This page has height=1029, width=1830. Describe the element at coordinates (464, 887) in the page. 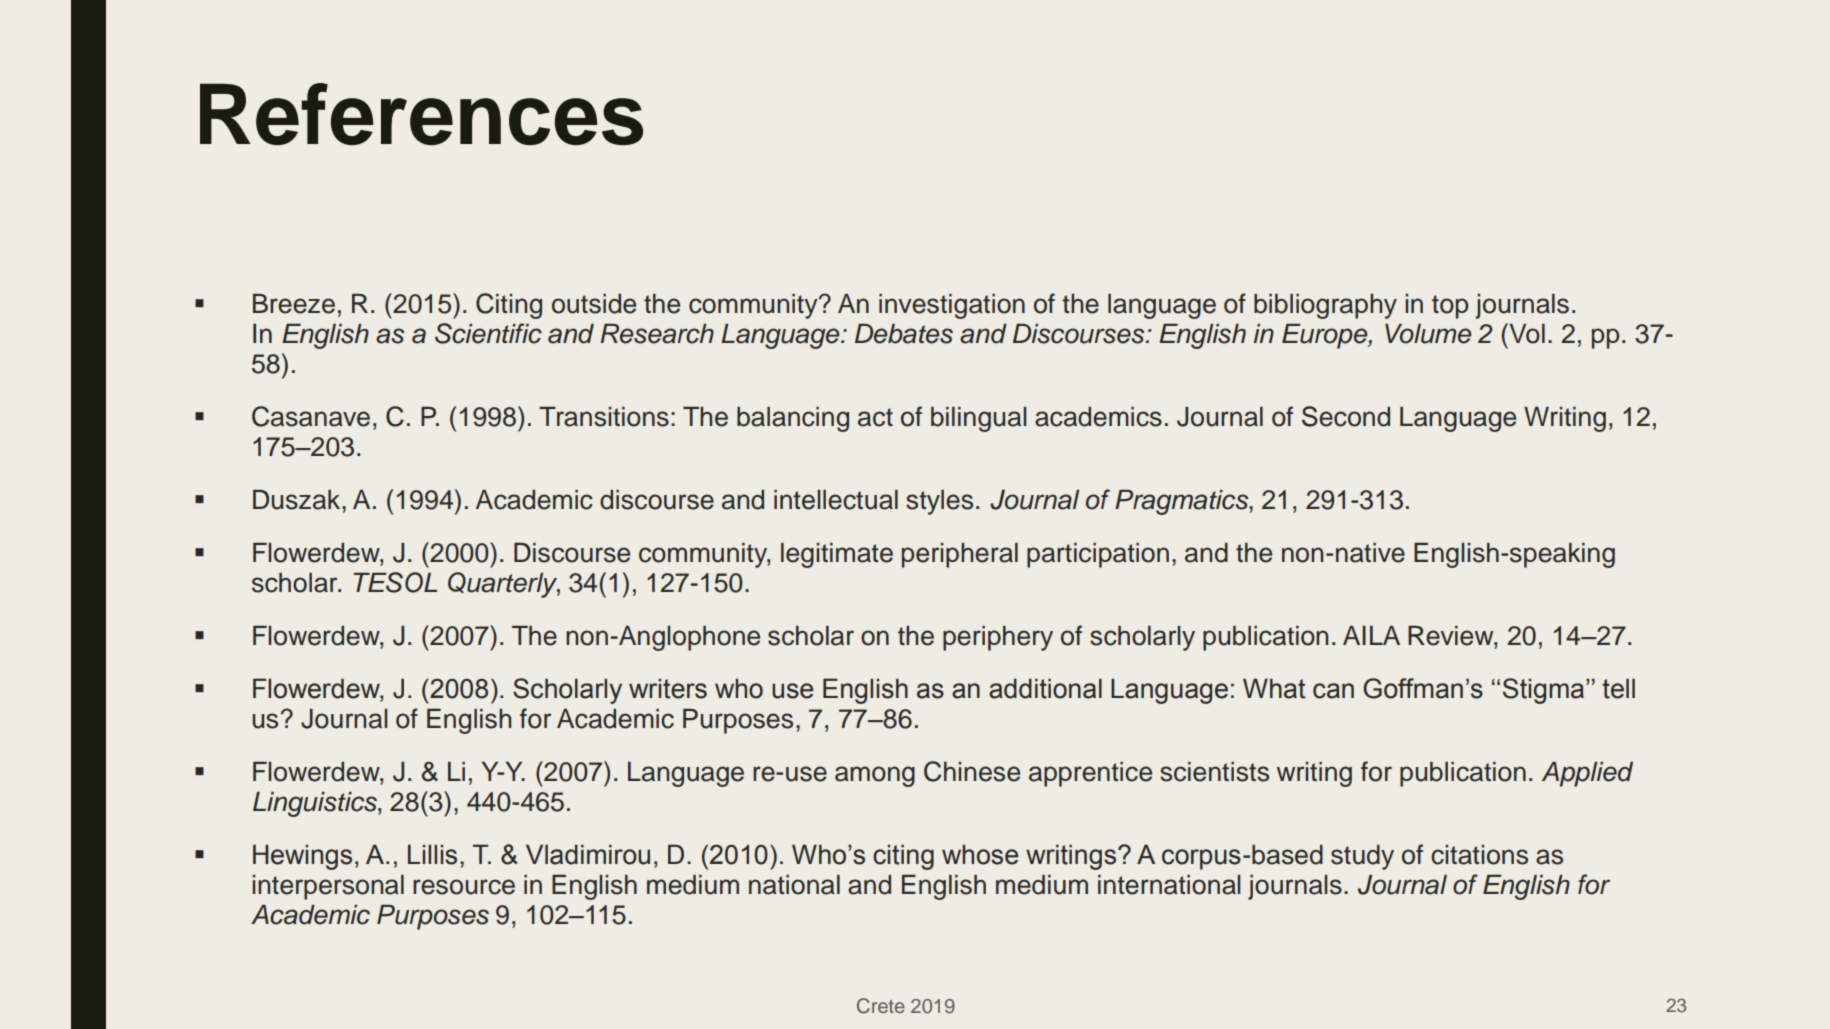

I see `resource` at that location.
